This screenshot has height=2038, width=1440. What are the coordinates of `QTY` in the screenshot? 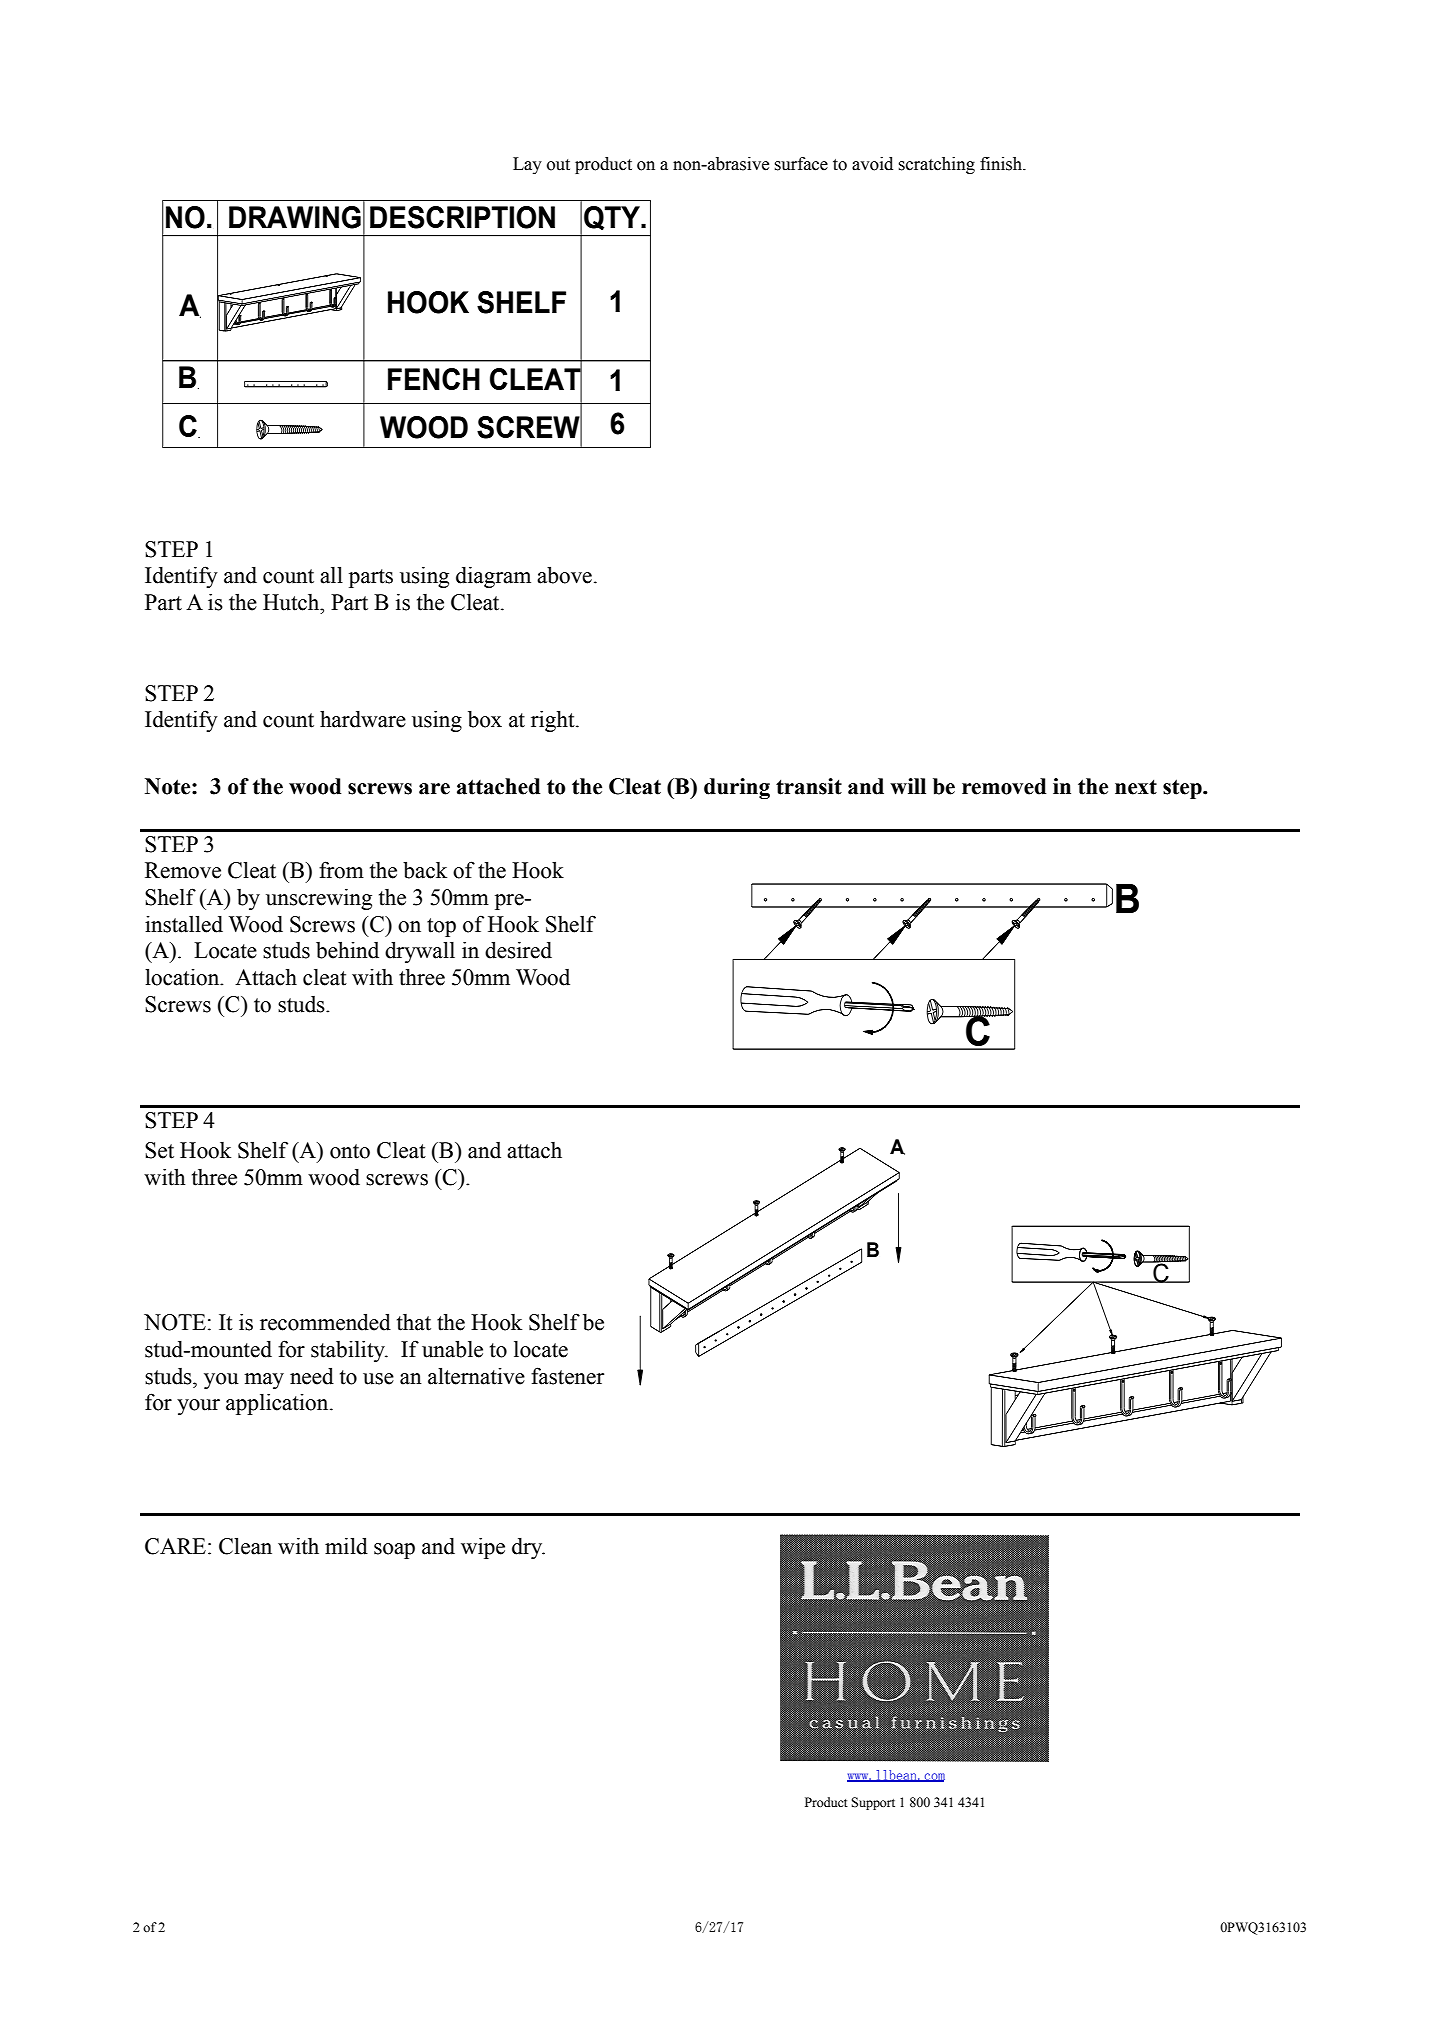 It's located at (613, 218).
